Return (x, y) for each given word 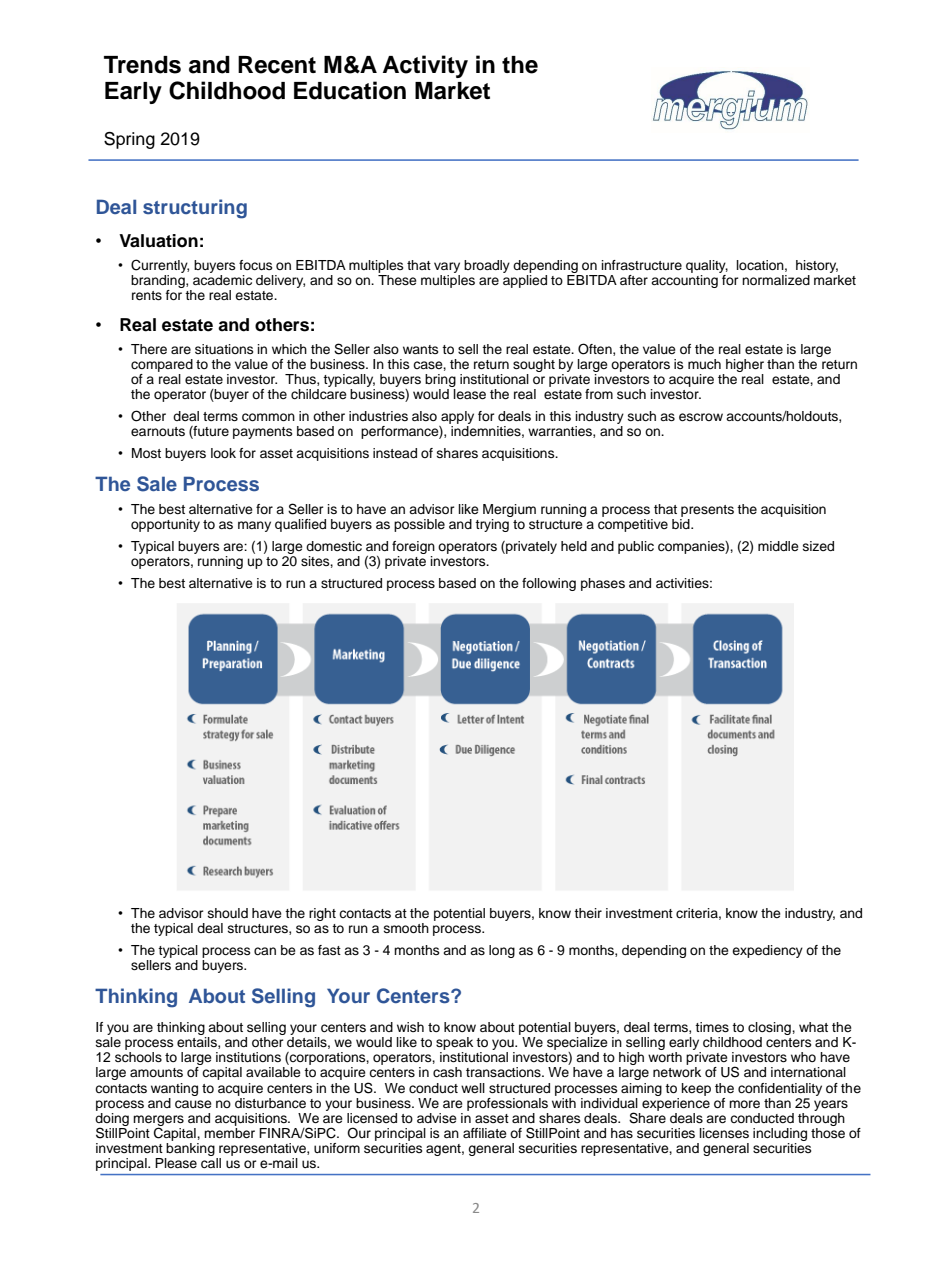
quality (707, 266)
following (549, 584)
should (228, 913)
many (254, 526)
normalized (776, 280)
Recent (277, 65)
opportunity (165, 525)
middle (778, 546)
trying (492, 525)
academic (222, 278)
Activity (425, 66)
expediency (767, 951)
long (502, 951)
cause (193, 1104)
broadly (487, 266)
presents (707, 512)
